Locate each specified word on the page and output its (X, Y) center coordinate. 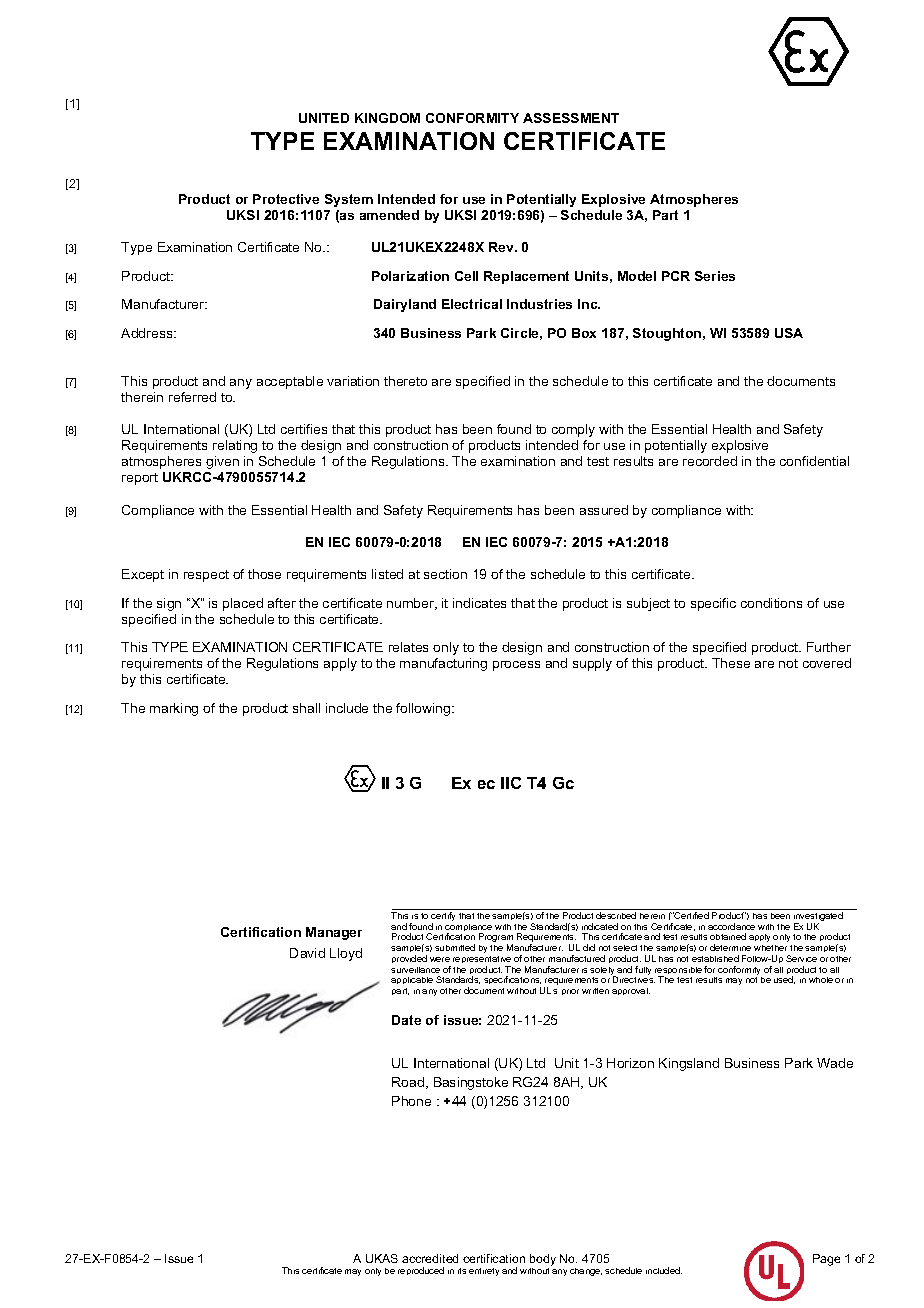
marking (174, 709)
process (516, 666)
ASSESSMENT (571, 118)
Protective (286, 199)
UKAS (382, 1258)
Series (715, 276)
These (731, 663)
